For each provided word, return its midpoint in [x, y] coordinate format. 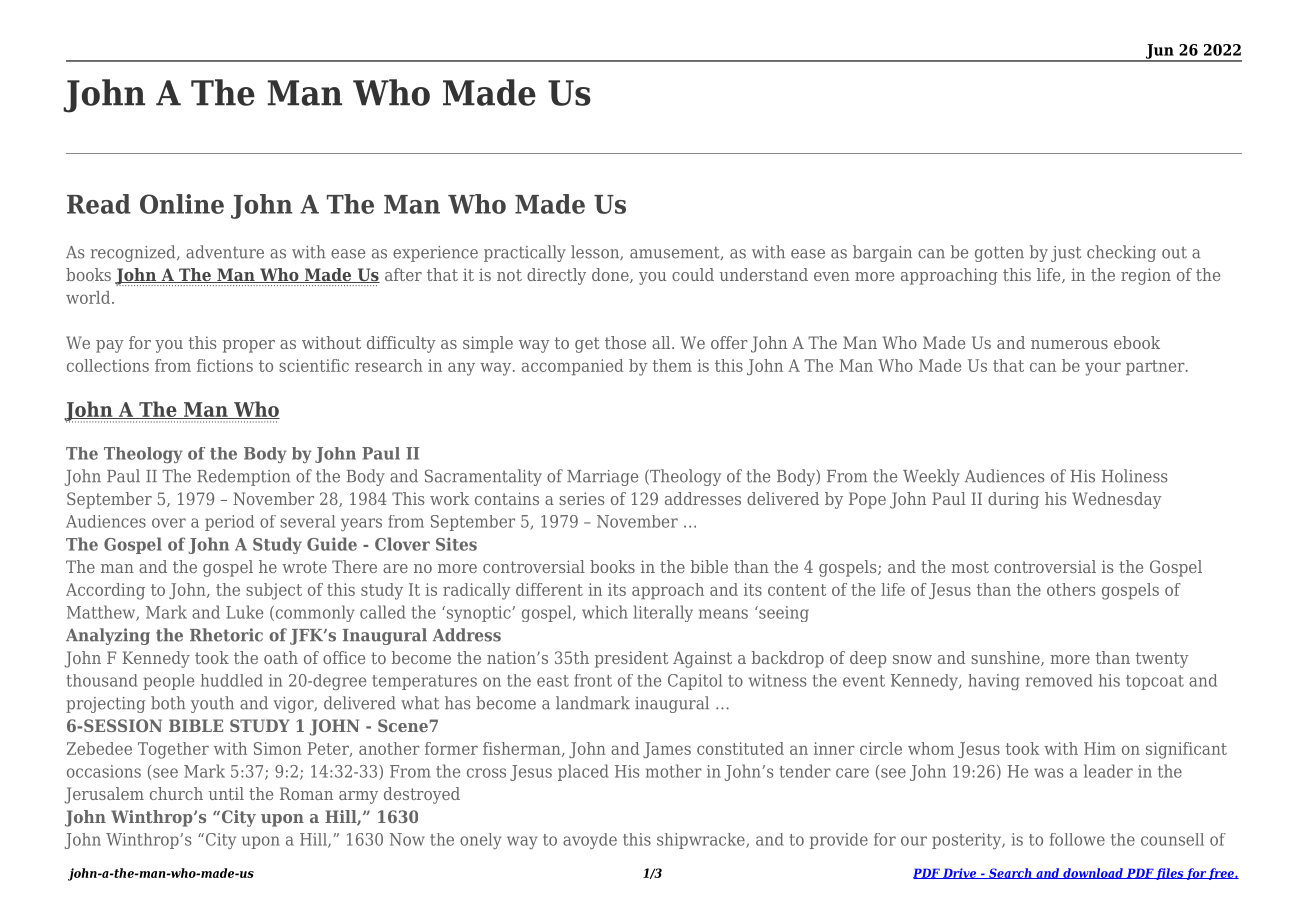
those [625, 342]
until [226, 793]
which [605, 612]
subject [274, 591]
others [1071, 589]
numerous [1069, 344]
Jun [1159, 52]
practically [525, 253]
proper [249, 346]
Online [182, 204]
